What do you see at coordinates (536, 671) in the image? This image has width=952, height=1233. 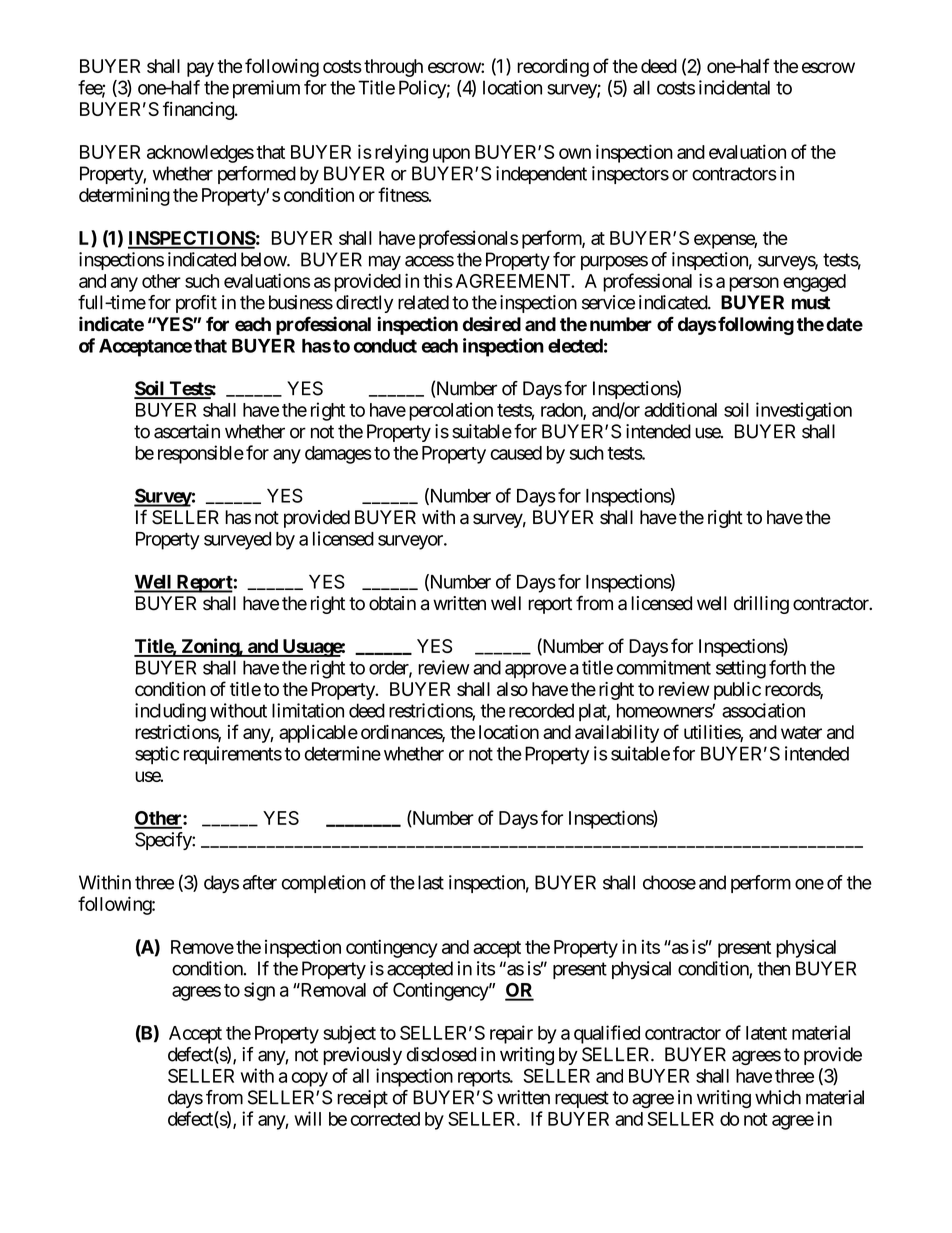 I see `approve` at bounding box center [536, 671].
